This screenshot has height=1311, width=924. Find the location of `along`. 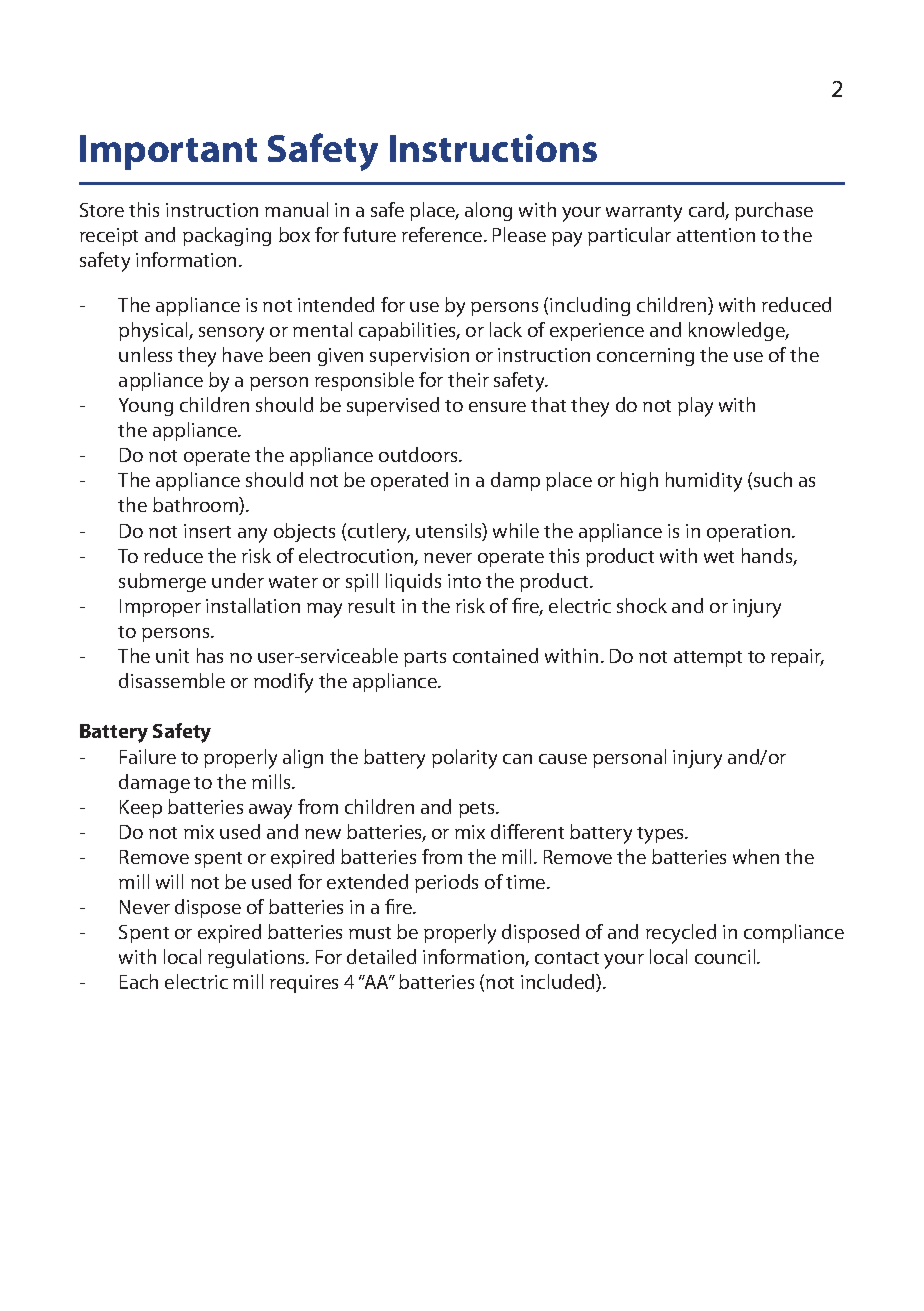

along is located at coordinates (488, 211).
